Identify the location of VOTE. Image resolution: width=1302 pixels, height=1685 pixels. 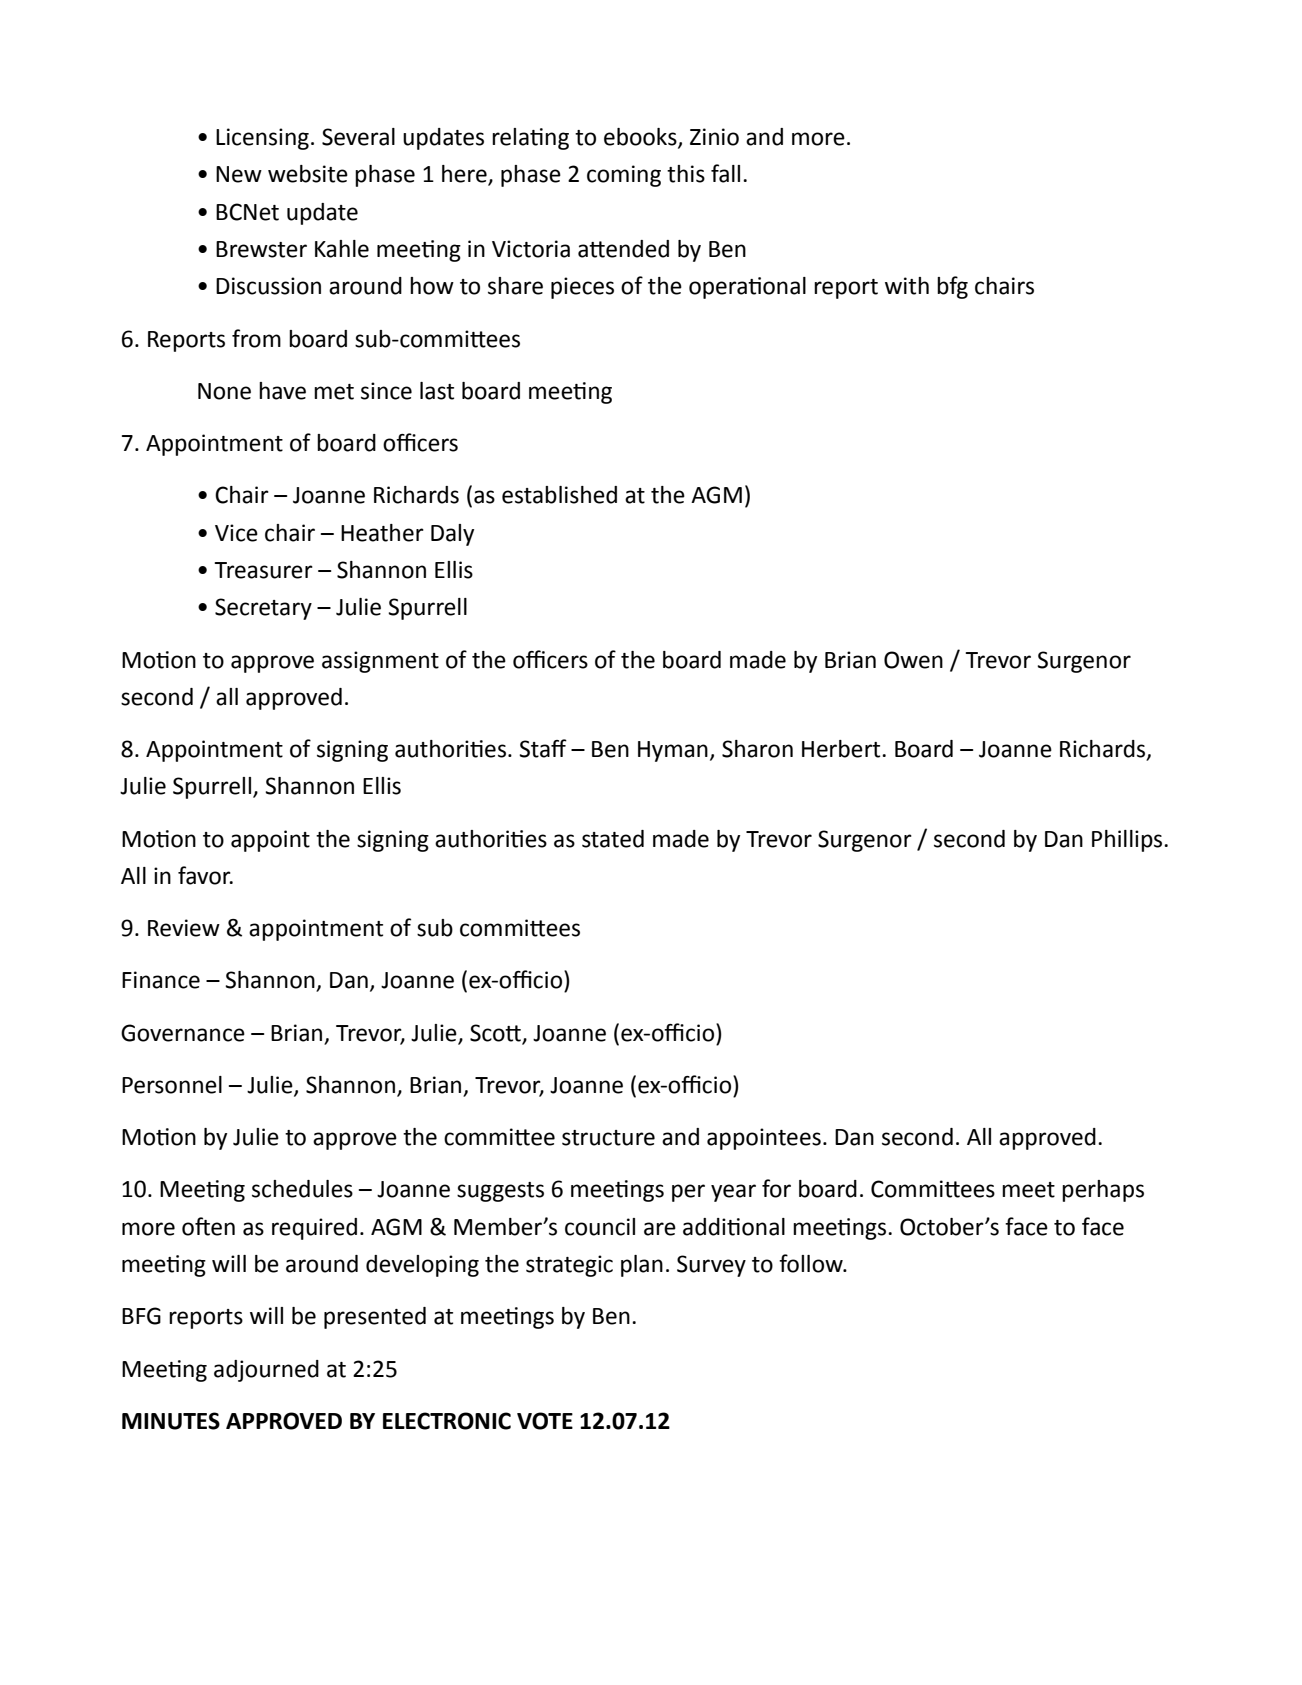
(545, 1421).
